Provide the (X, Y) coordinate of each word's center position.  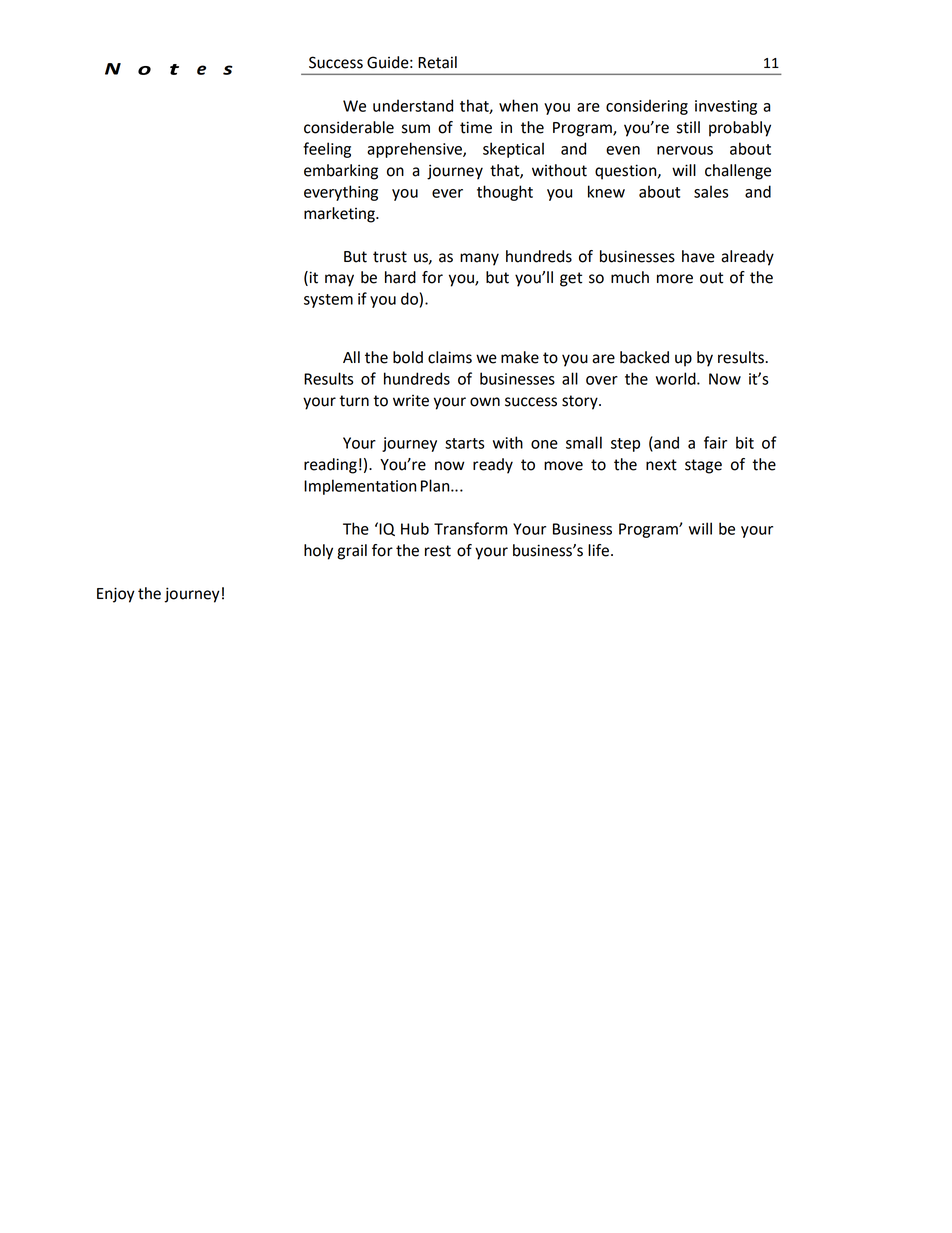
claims (450, 357)
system (328, 301)
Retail (437, 62)
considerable (349, 127)
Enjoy (116, 595)
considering (647, 107)
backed (644, 357)
